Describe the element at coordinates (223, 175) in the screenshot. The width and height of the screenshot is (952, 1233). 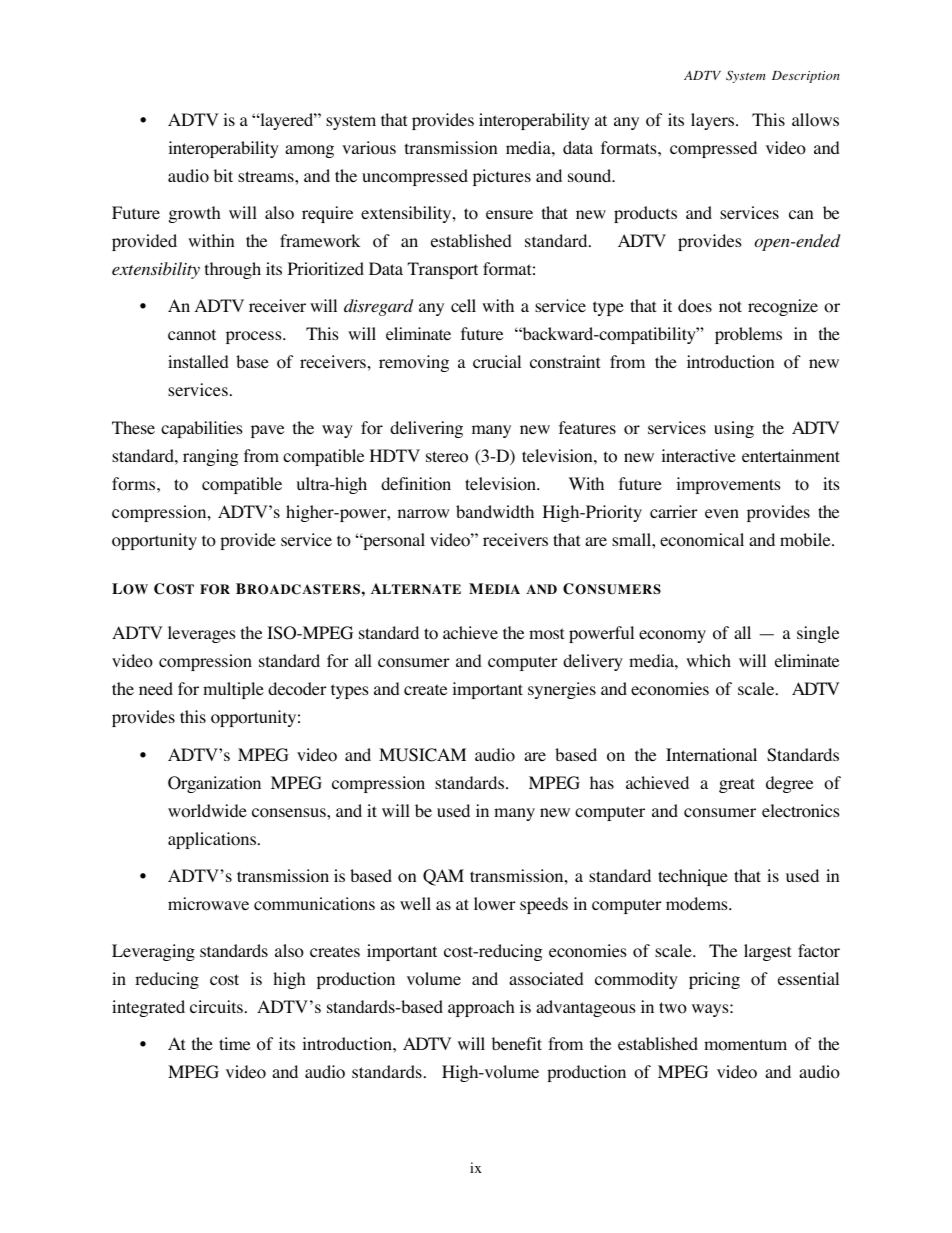
I see `bit` at that location.
